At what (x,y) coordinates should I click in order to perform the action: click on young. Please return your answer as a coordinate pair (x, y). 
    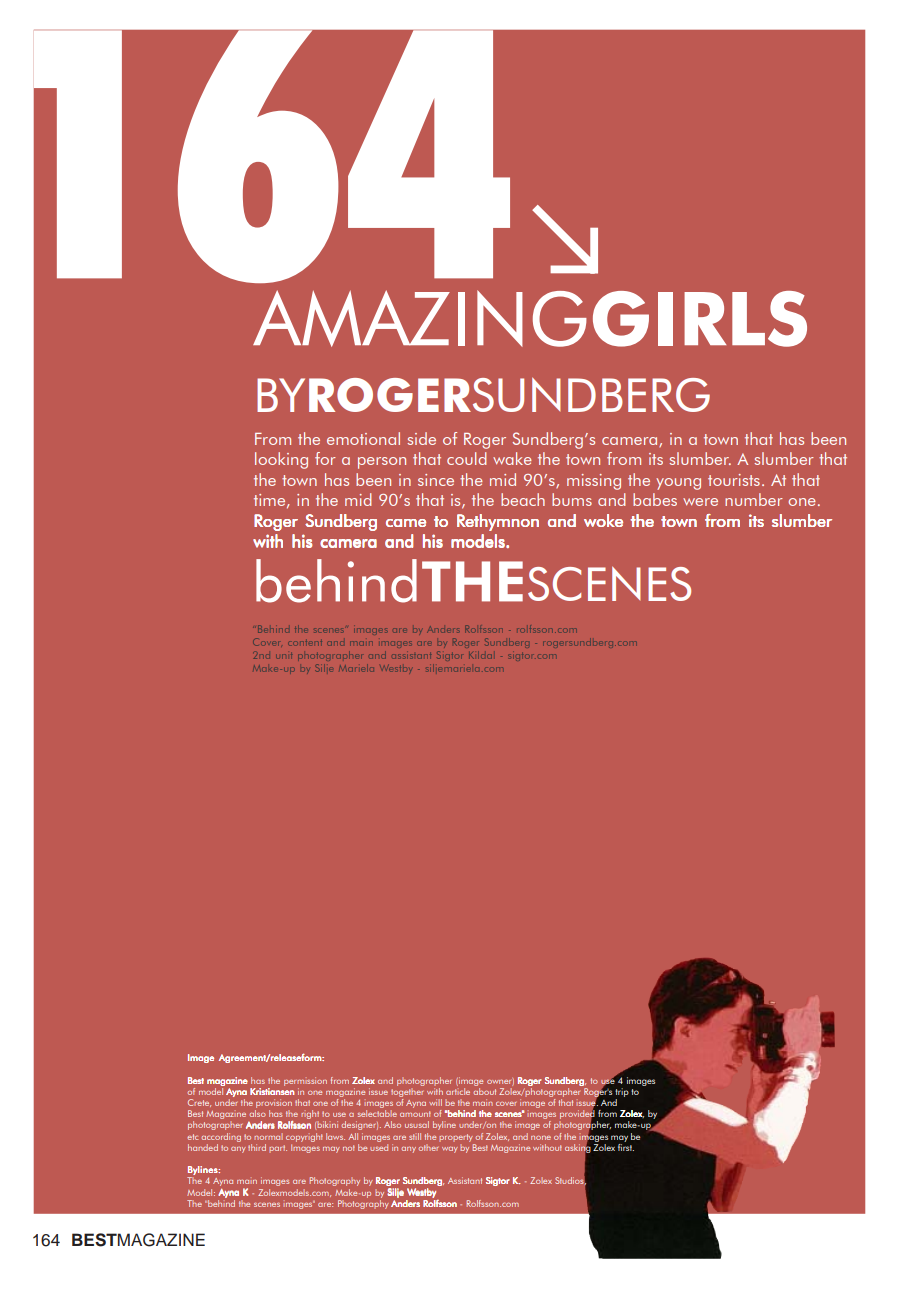
    Looking at the image, I should click on (678, 484).
